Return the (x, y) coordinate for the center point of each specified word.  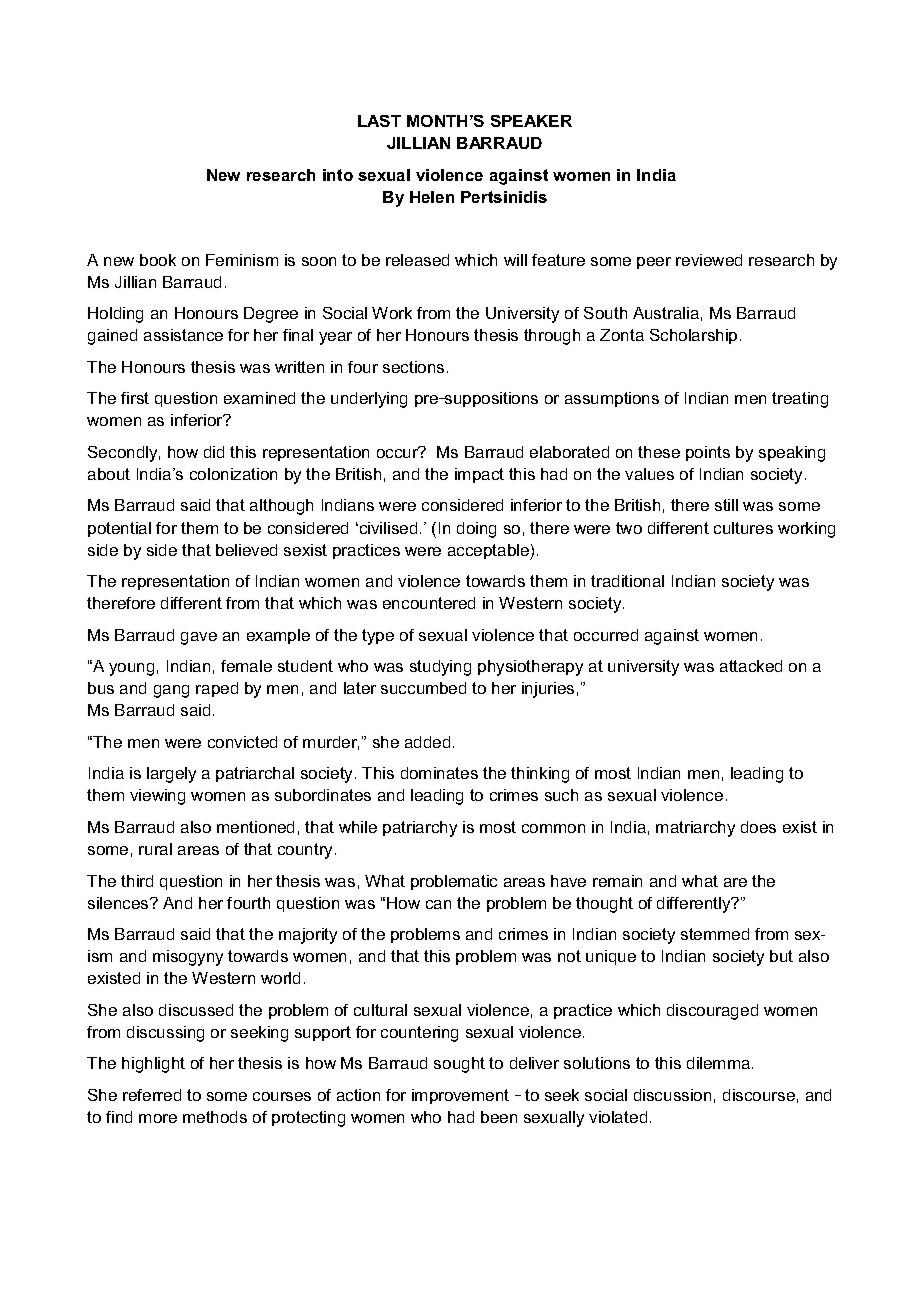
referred (152, 1095)
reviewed (709, 260)
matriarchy (695, 829)
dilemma (720, 1063)
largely (171, 775)
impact (479, 475)
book (158, 260)
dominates (439, 773)
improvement (460, 1096)
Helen (432, 197)
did (214, 452)
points (708, 453)
